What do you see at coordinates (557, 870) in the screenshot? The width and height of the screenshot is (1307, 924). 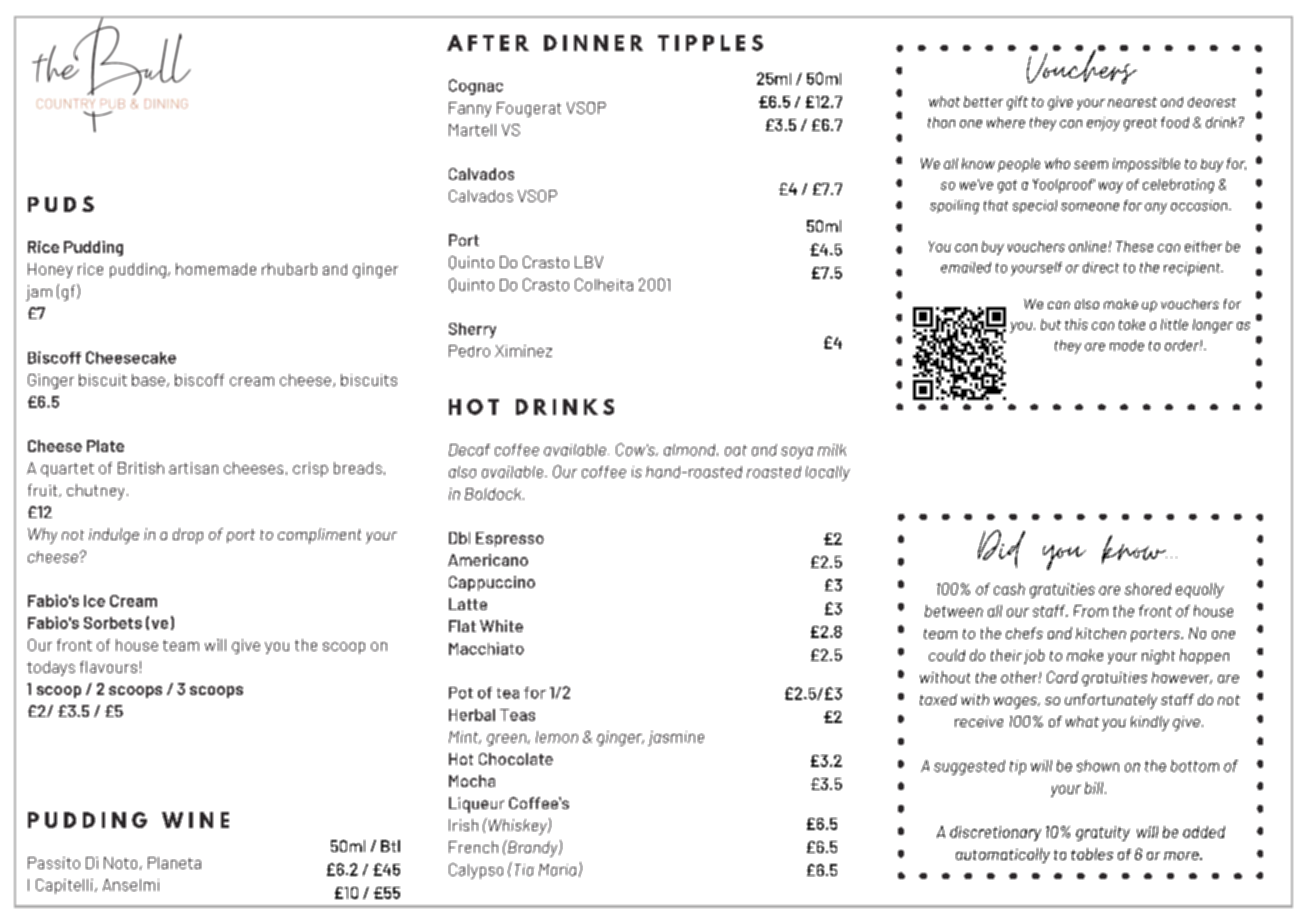 I see `Maria` at bounding box center [557, 870].
